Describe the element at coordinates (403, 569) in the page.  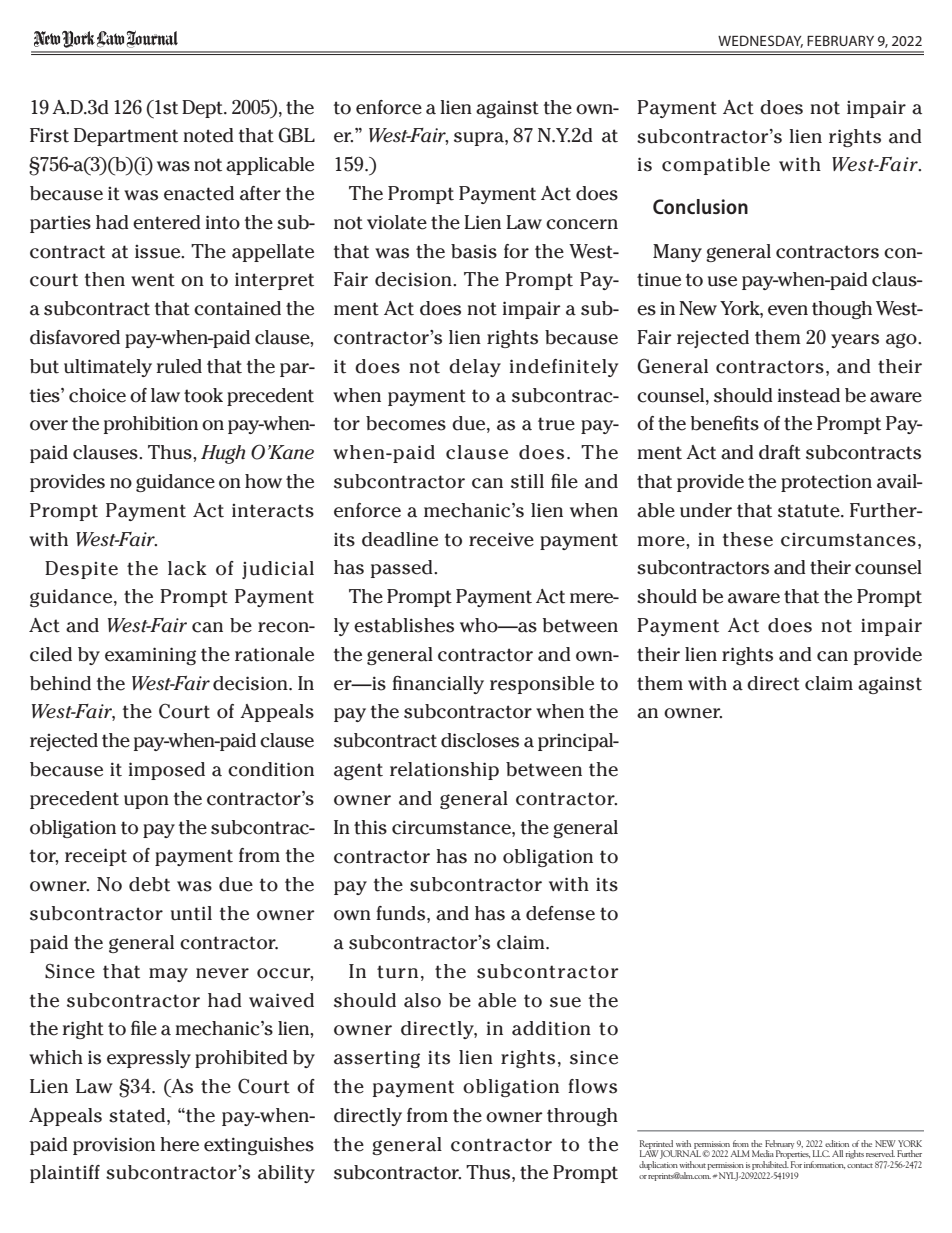
I see `passed` at that location.
